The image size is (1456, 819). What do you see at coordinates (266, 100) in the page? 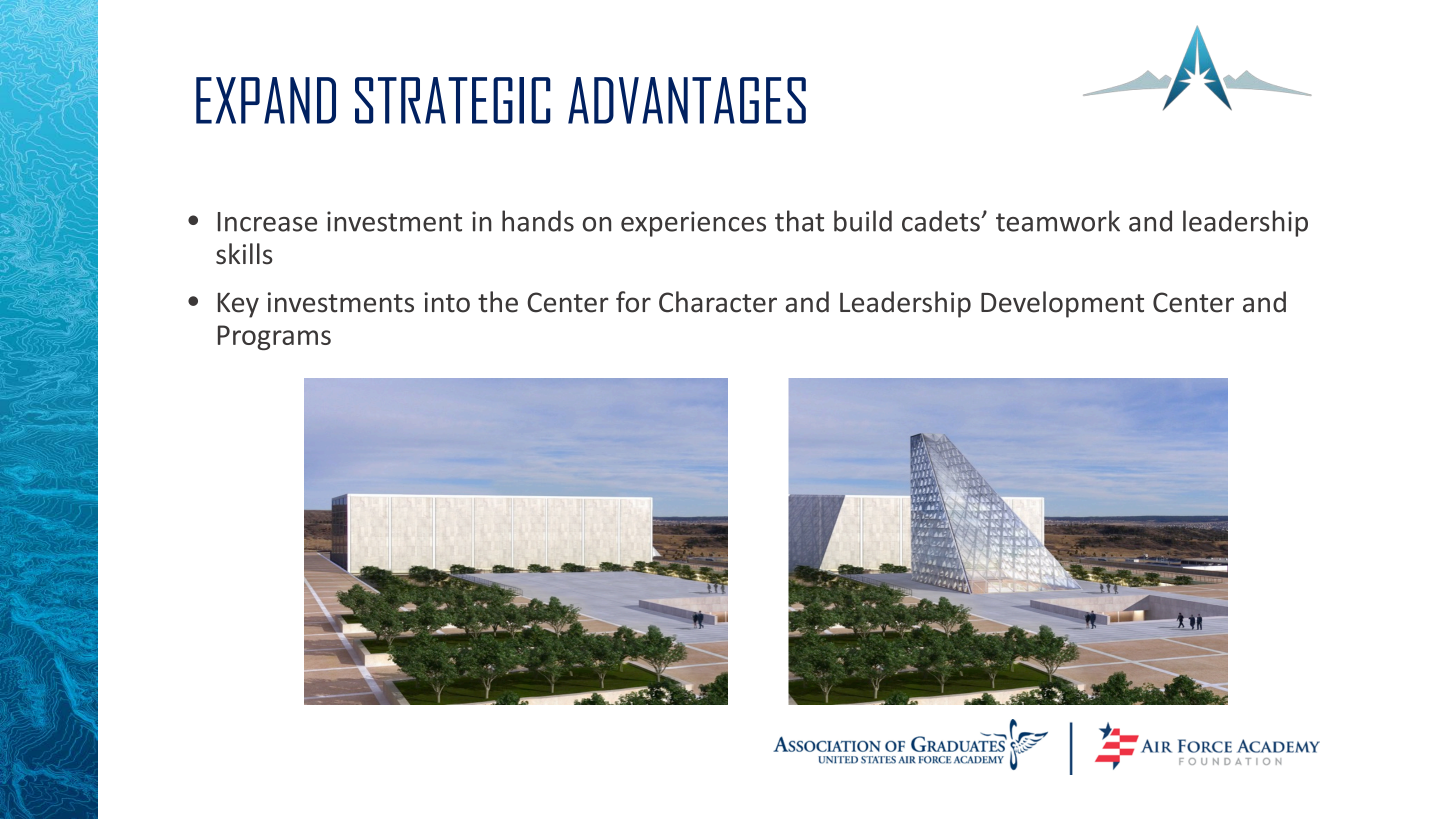
I see `EXPAND` at bounding box center [266, 100].
